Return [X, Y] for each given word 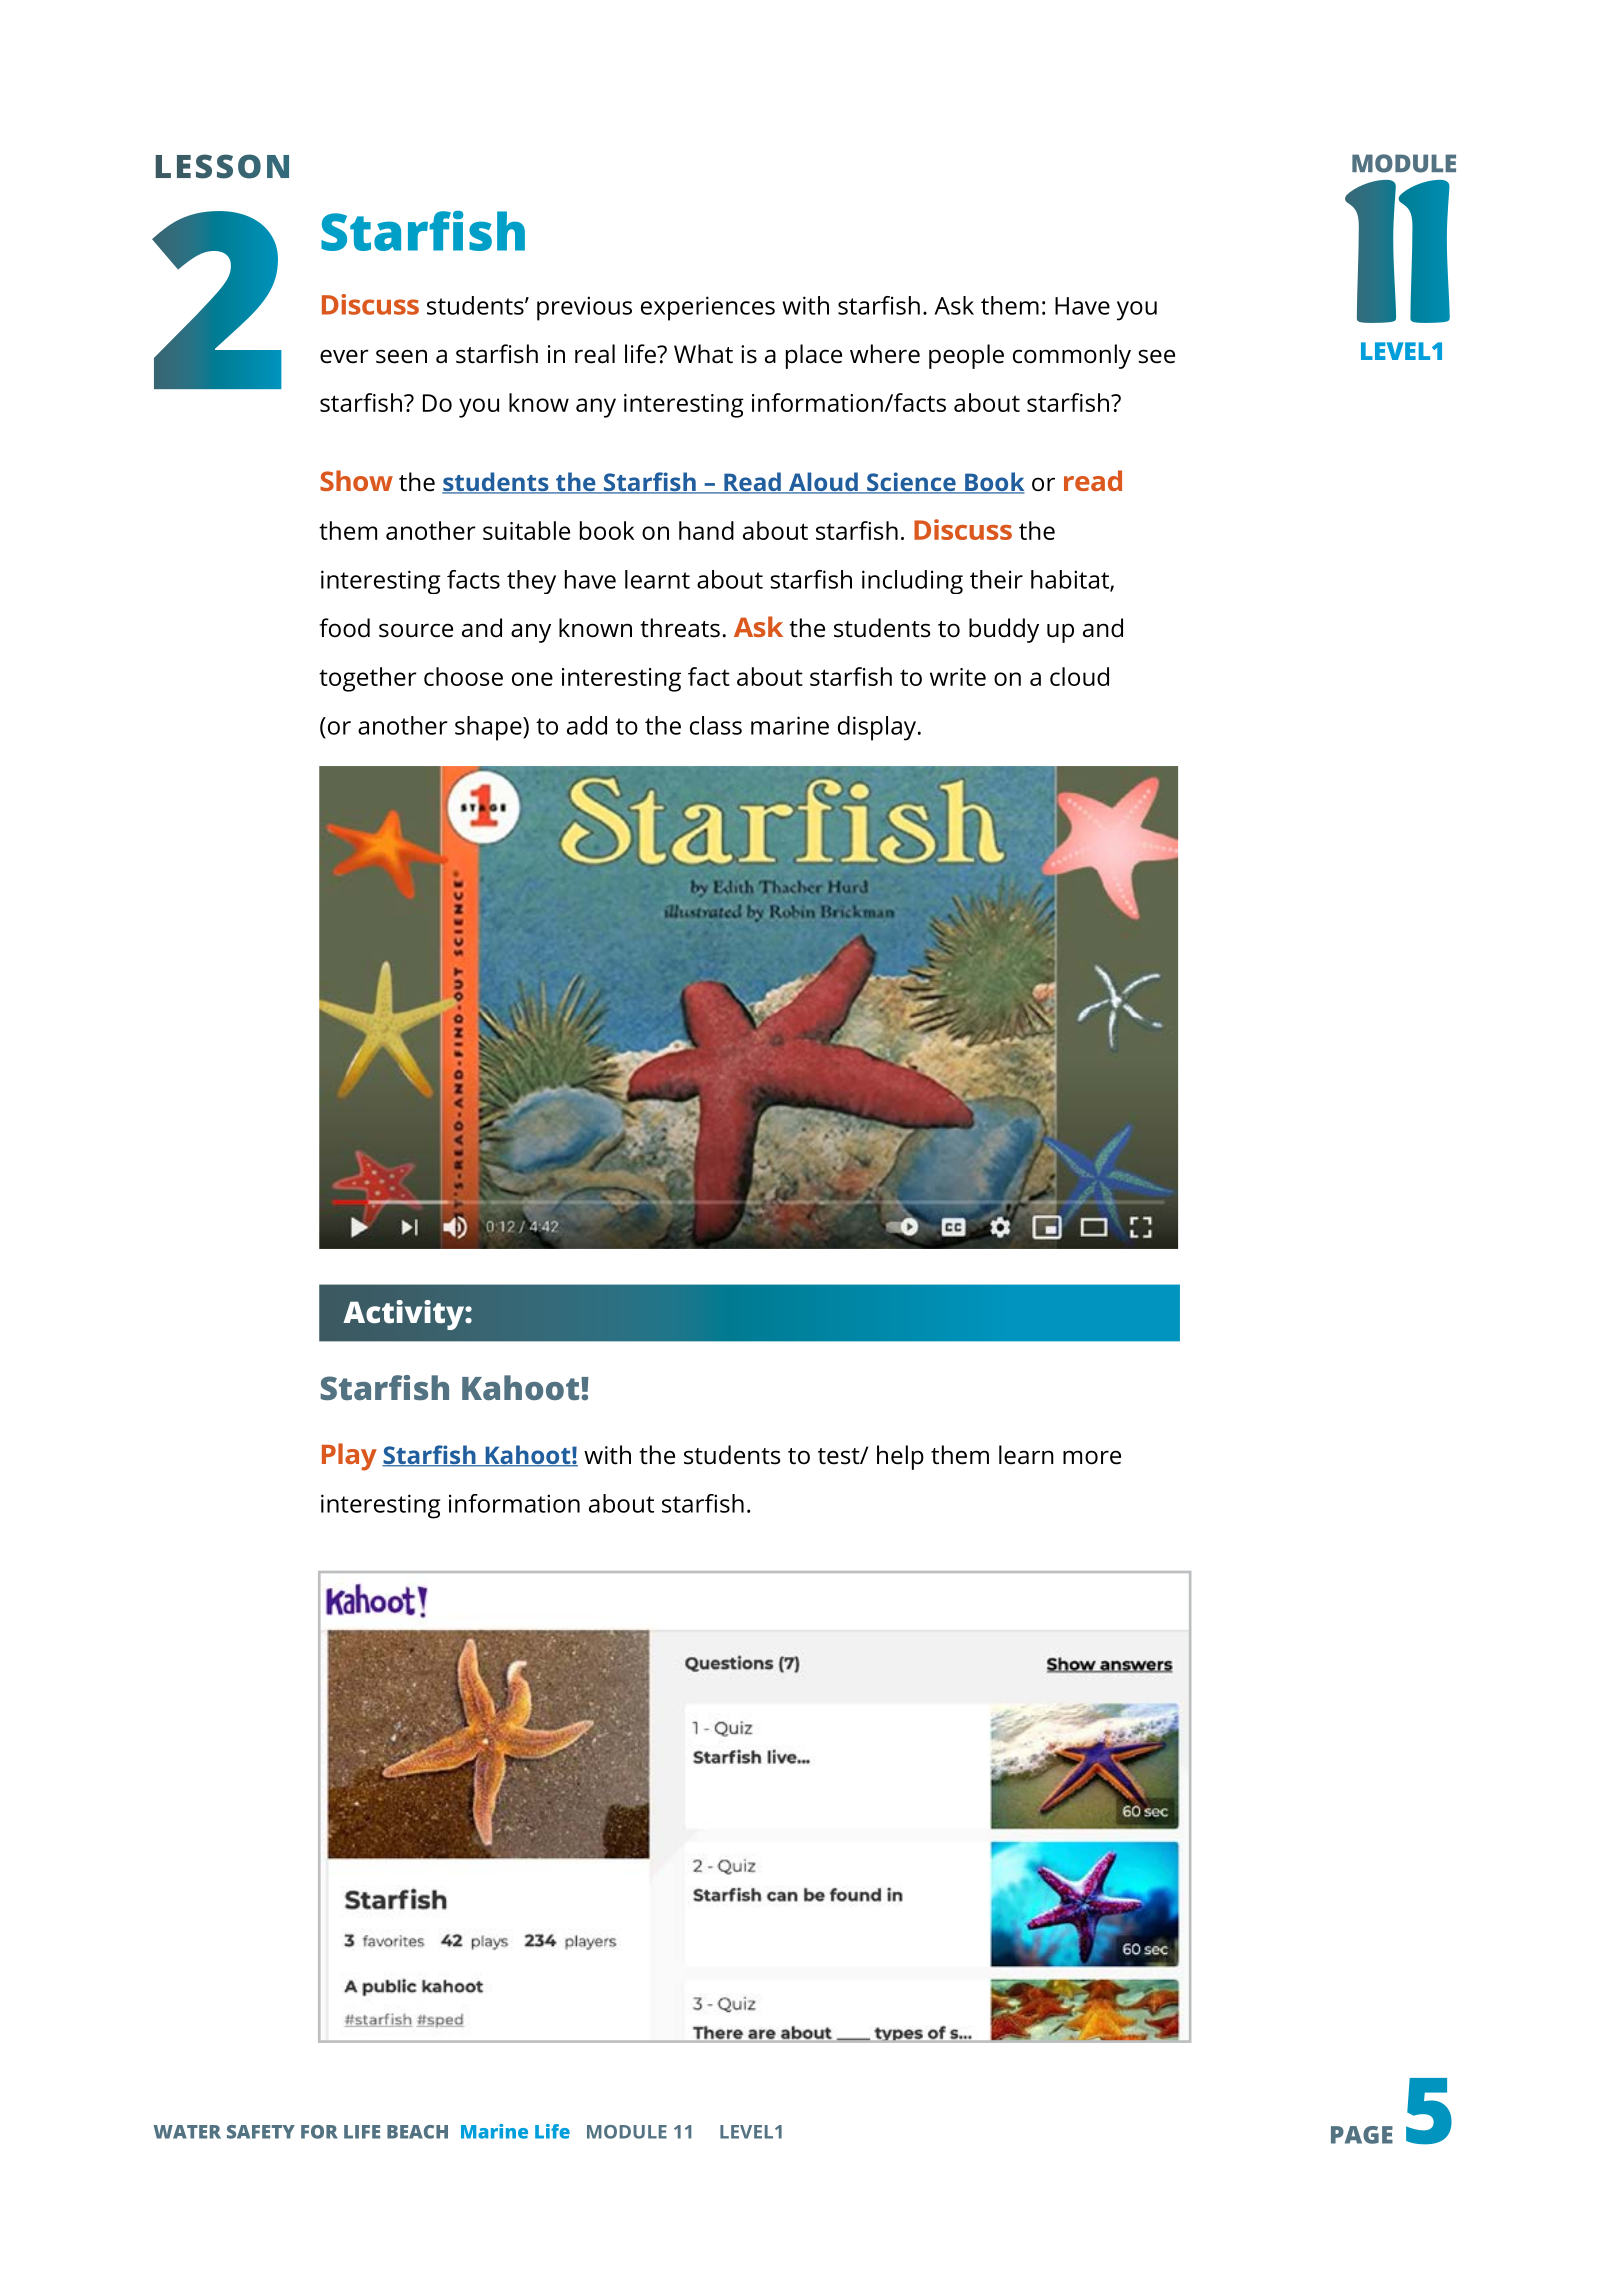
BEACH [417, 2132]
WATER [187, 2132]
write [958, 677]
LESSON [222, 166]
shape [489, 728]
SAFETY [261, 2132]
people [966, 356]
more [1092, 1457]
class [716, 725]
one [532, 679]
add [587, 725]
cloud [1079, 676]
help [900, 1457]
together [368, 679]
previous [584, 308]
